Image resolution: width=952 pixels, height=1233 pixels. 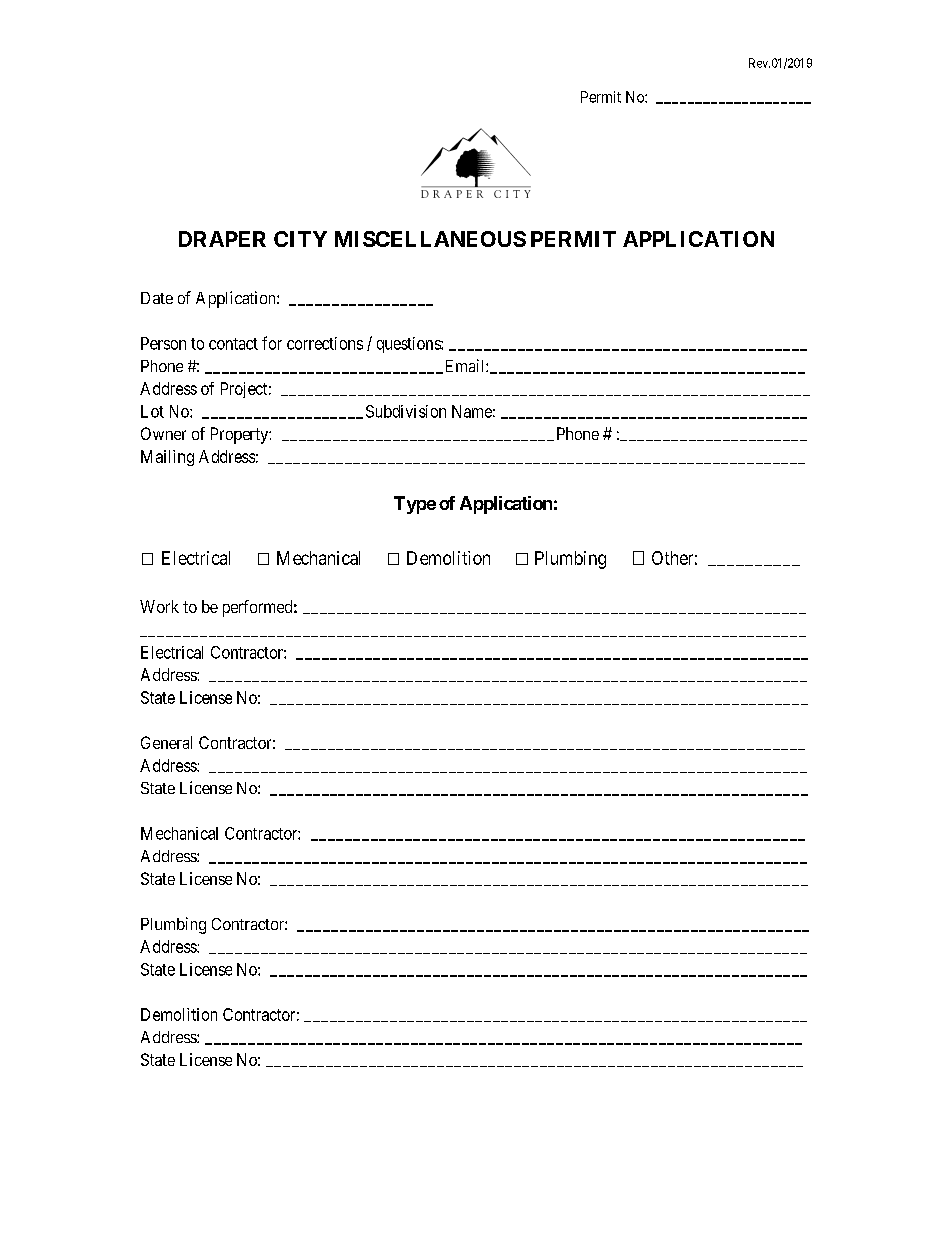 I want to click on Owner, so click(x=163, y=433).
